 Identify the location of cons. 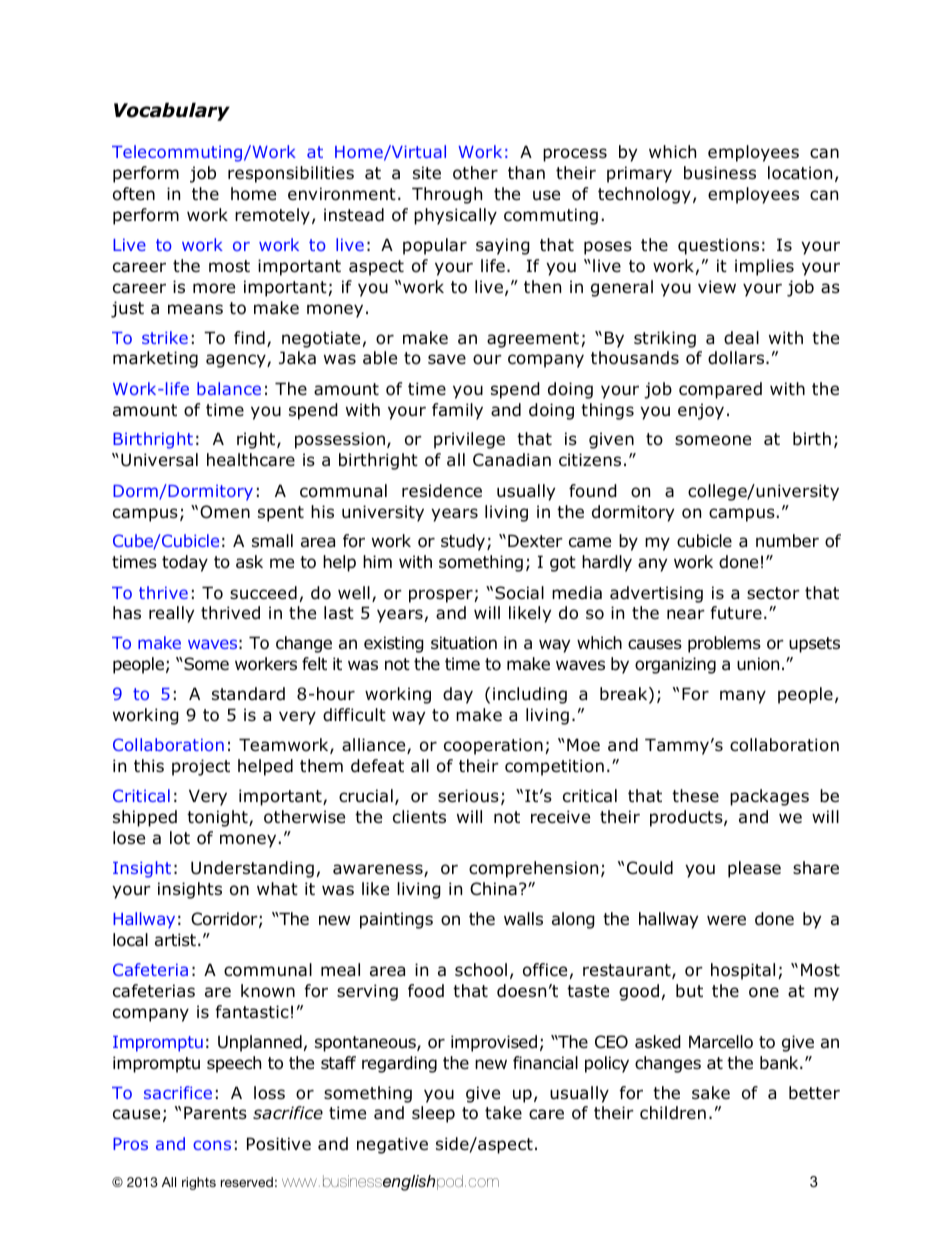
(212, 1145).
